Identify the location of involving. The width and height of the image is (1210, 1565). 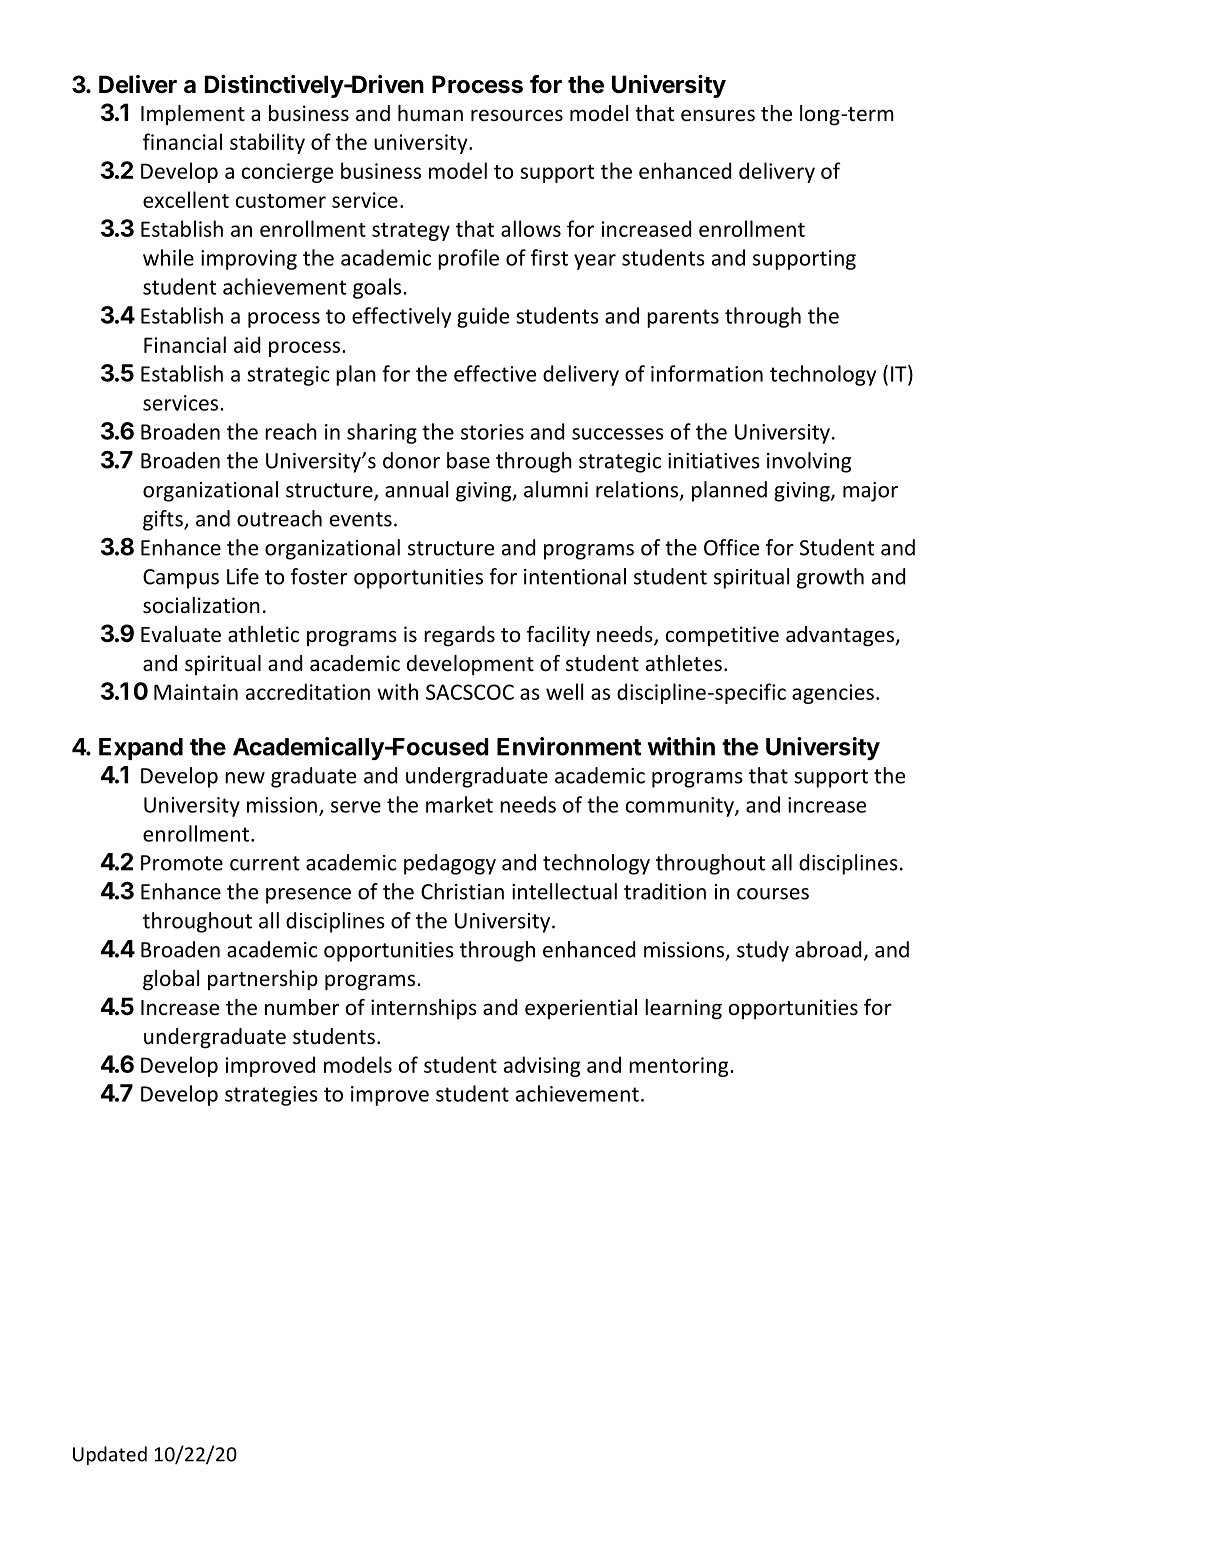
(809, 462).
